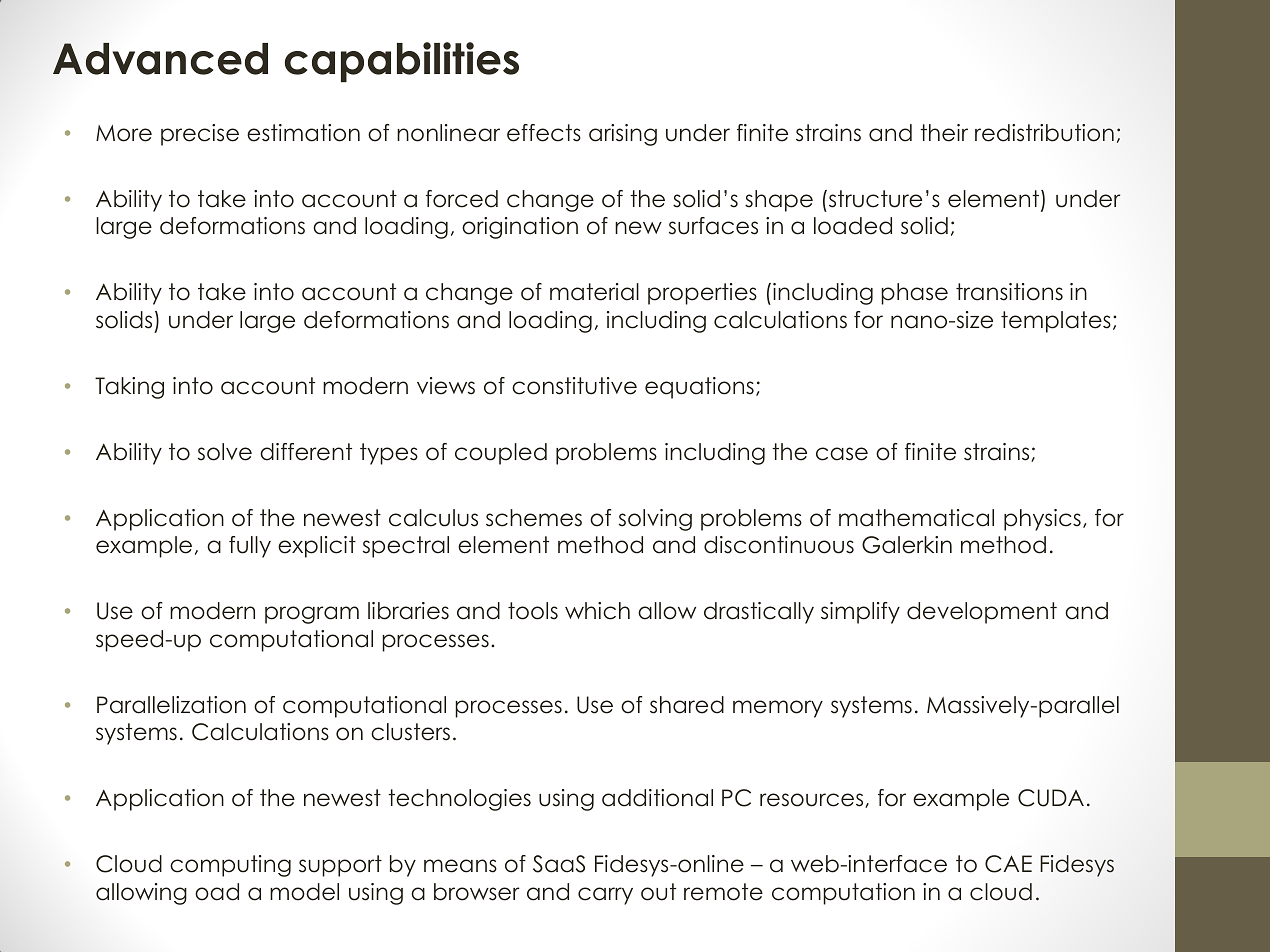 The image size is (1270, 952). Describe the element at coordinates (230, 866) in the screenshot. I see `computing` at that location.
